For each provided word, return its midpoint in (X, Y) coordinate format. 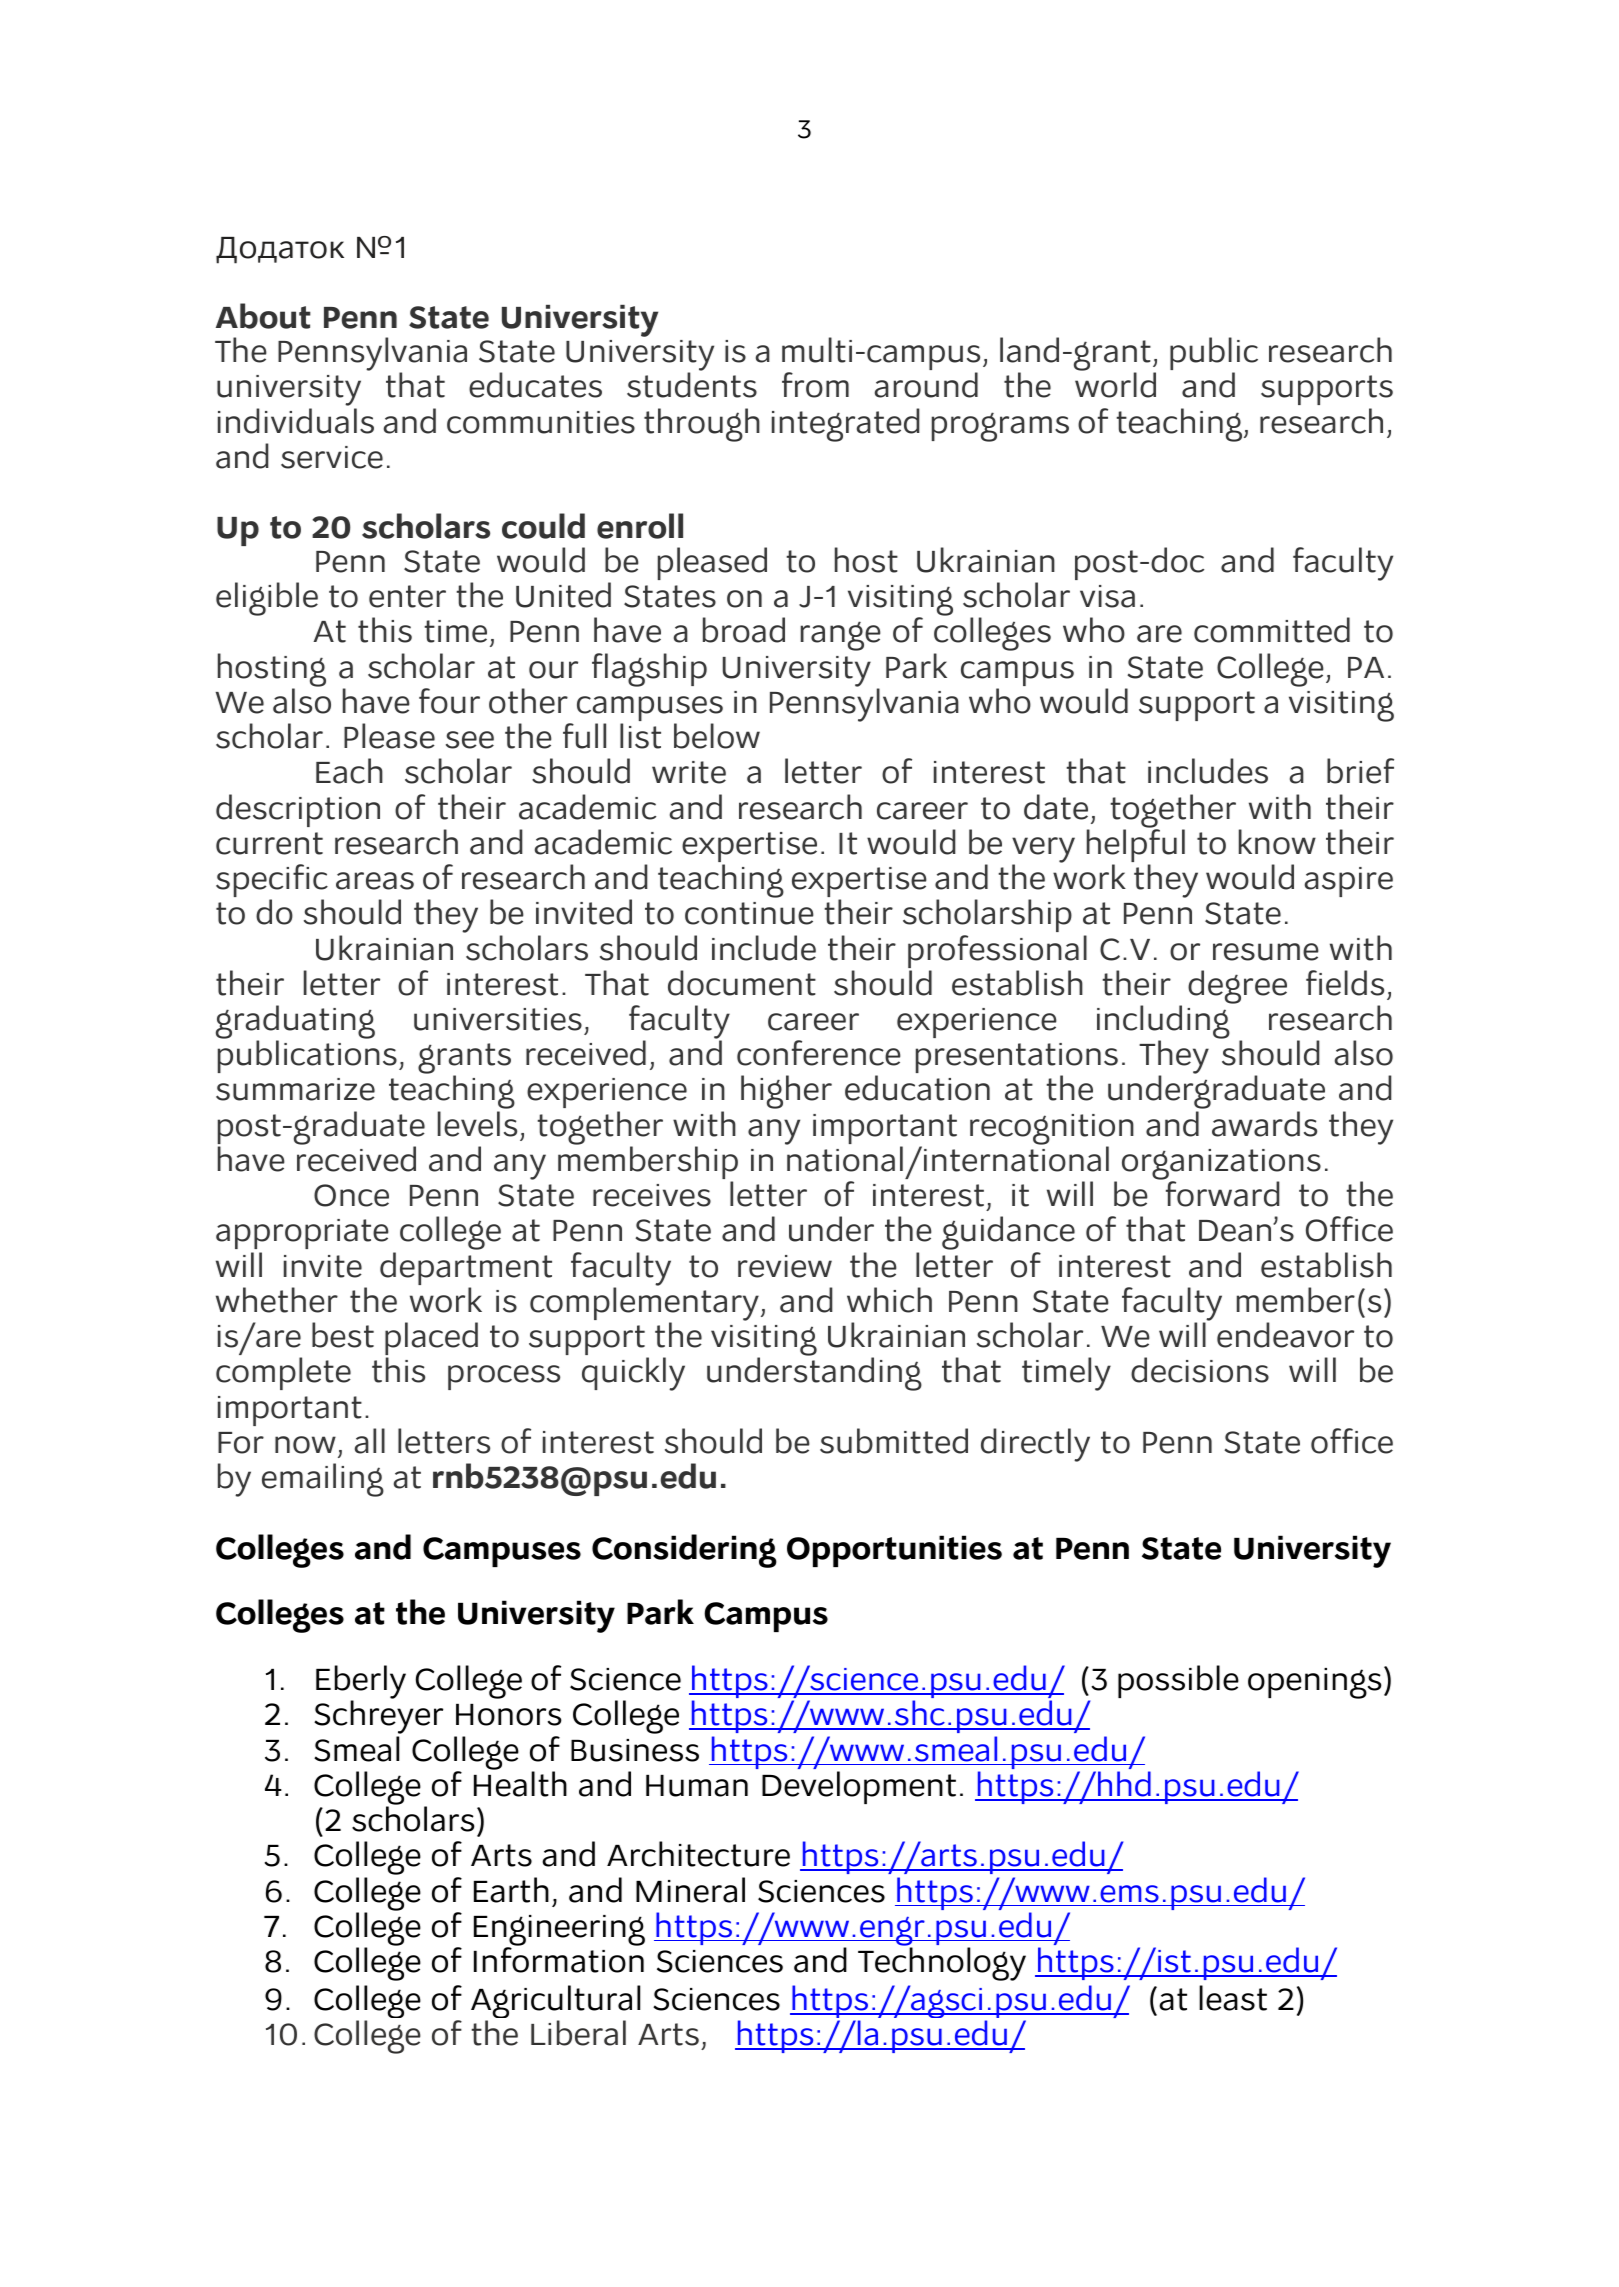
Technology (942, 1964)
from (815, 385)
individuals (296, 421)
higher (786, 1092)
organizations (1221, 1165)
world (1115, 385)
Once (351, 1195)
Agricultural (555, 2003)
